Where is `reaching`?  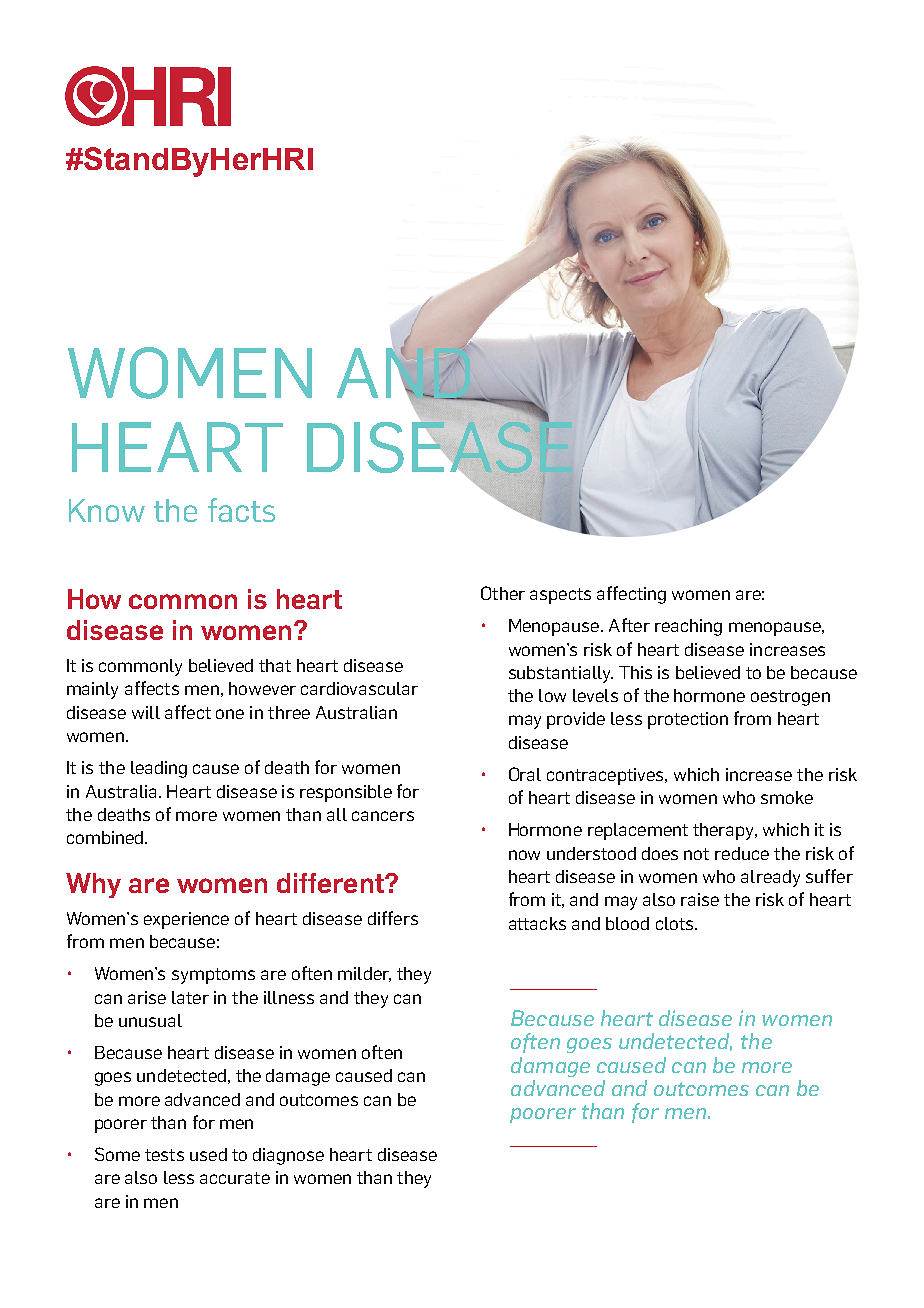 reaching is located at coordinates (688, 627).
